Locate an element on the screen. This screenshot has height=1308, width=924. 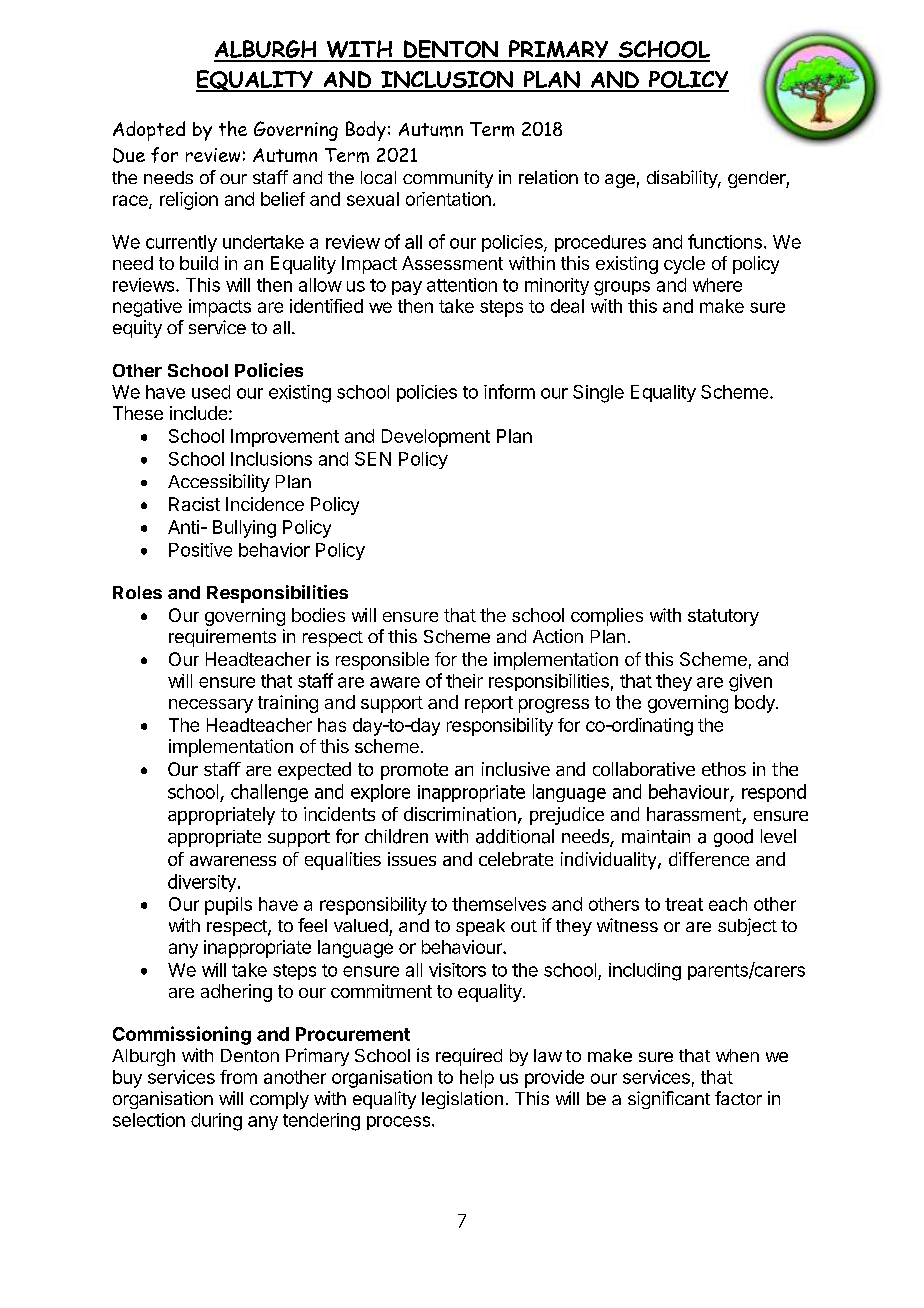
religion is located at coordinates (189, 201).
